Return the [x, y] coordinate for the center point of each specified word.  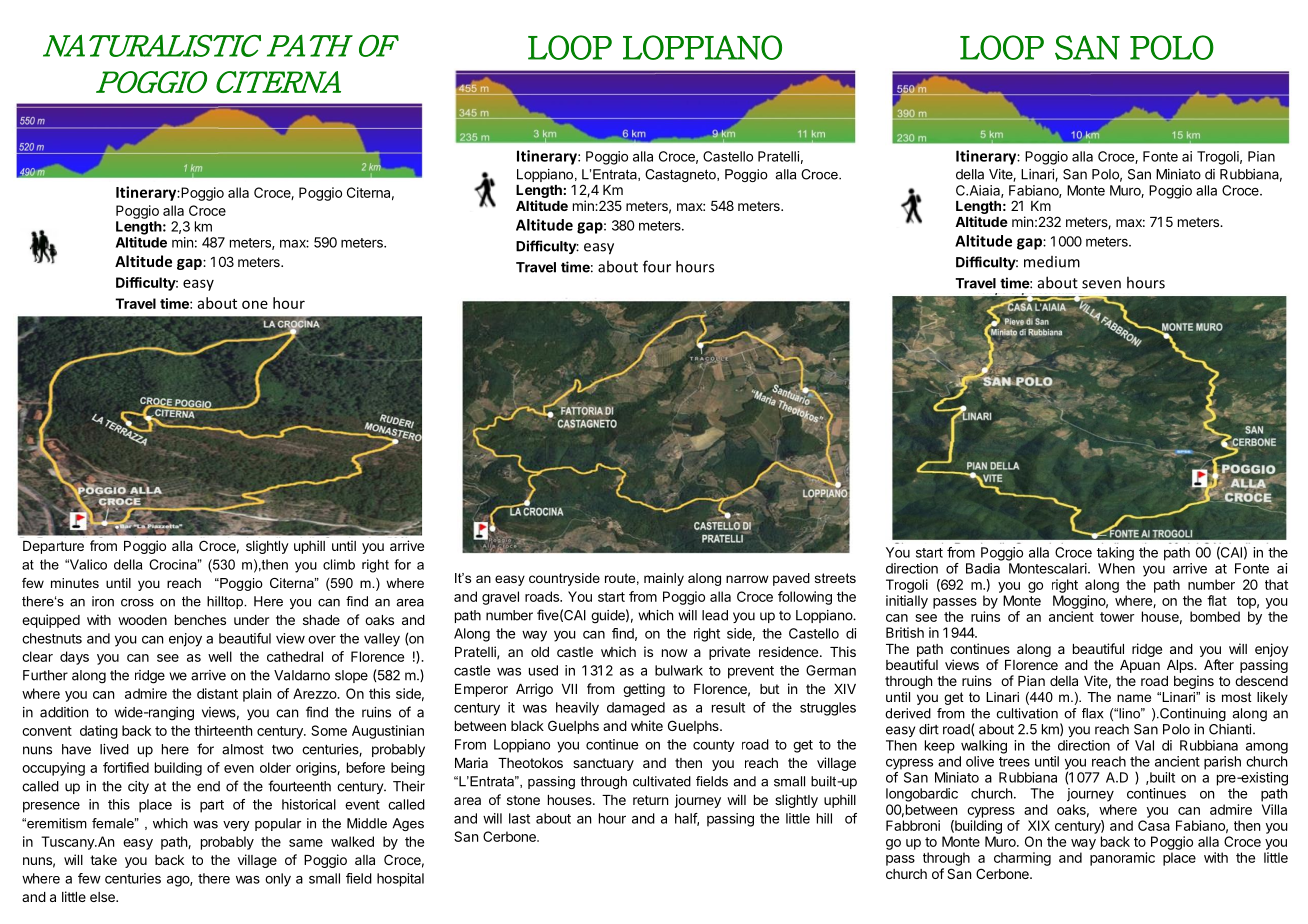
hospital [400, 880]
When [1116, 568]
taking [1115, 554]
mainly [664, 579]
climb [339, 564]
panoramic [1122, 859]
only [278, 880]
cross [137, 603]
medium [1052, 262]
